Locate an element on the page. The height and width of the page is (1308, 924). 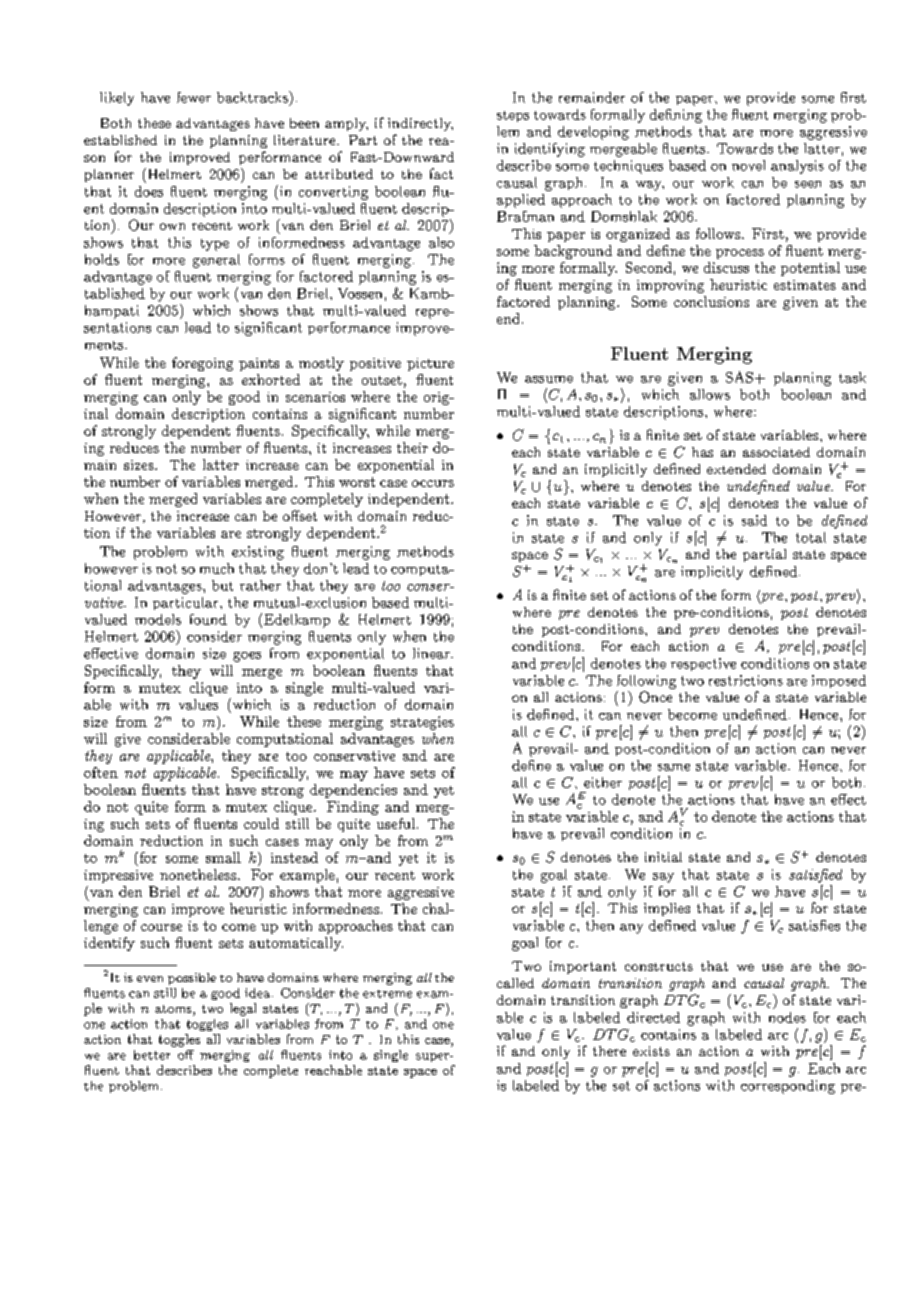
same is located at coordinates (674, 767).
